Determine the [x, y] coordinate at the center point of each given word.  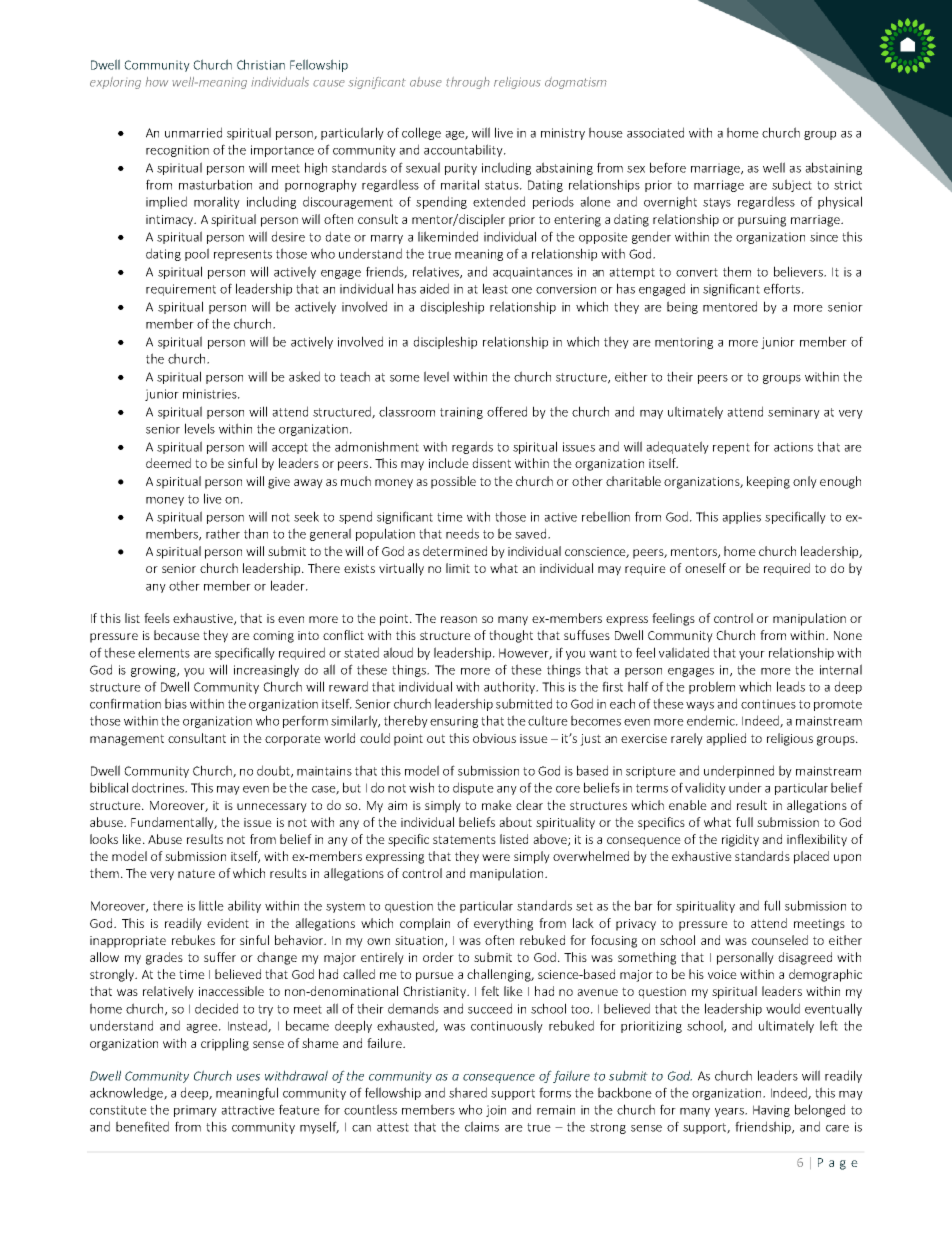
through [468, 83]
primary [195, 1111]
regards [472, 447]
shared [468, 1092]
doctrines [159, 787]
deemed [168, 463]
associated [655, 132]
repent [731, 448]
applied [726, 739]
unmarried [193, 132]
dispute [473, 788]
